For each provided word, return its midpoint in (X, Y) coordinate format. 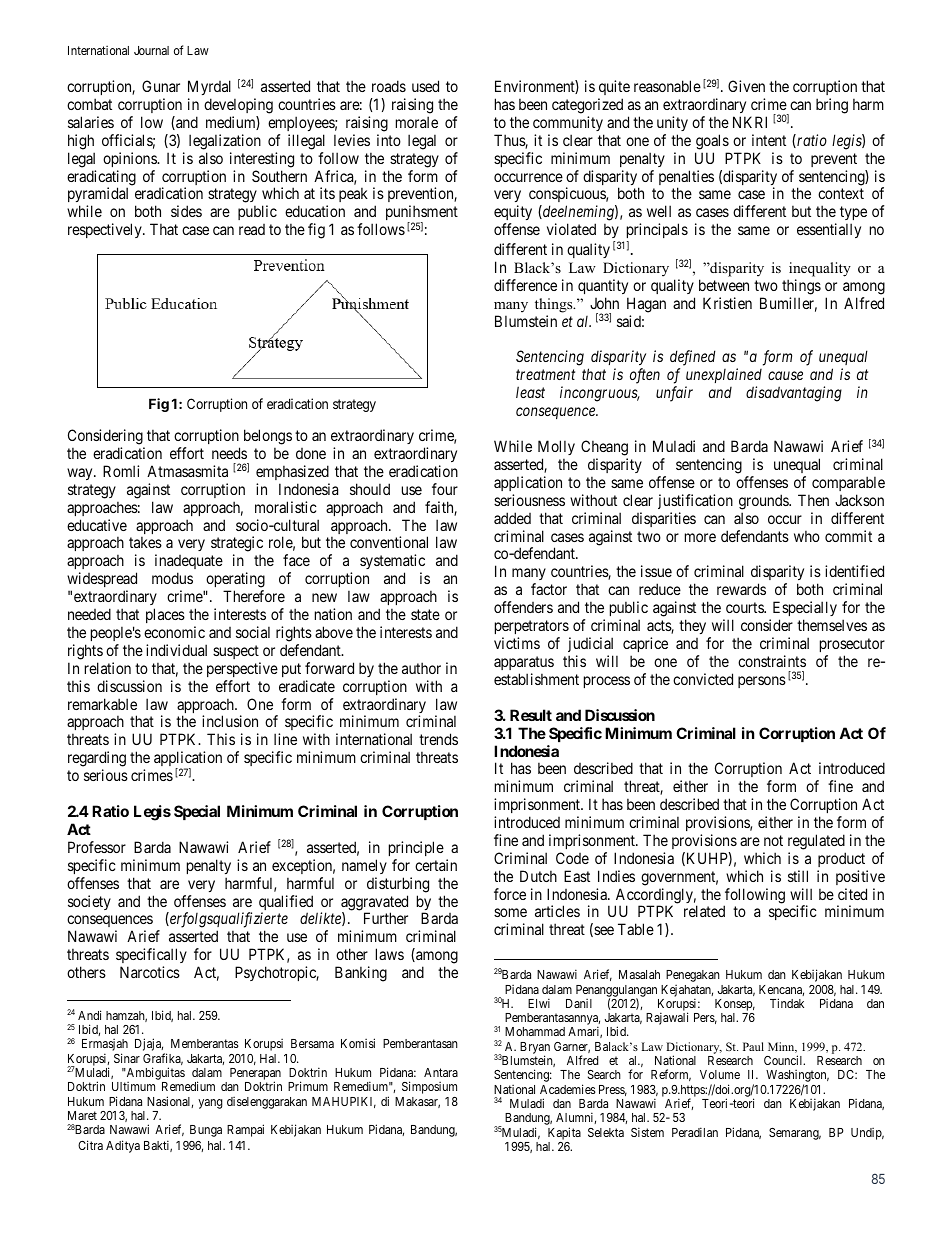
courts (745, 607)
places (165, 615)
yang (210, 1104)
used (425, 86)
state (425, 614)
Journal (151, 50)
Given (746, 86)
